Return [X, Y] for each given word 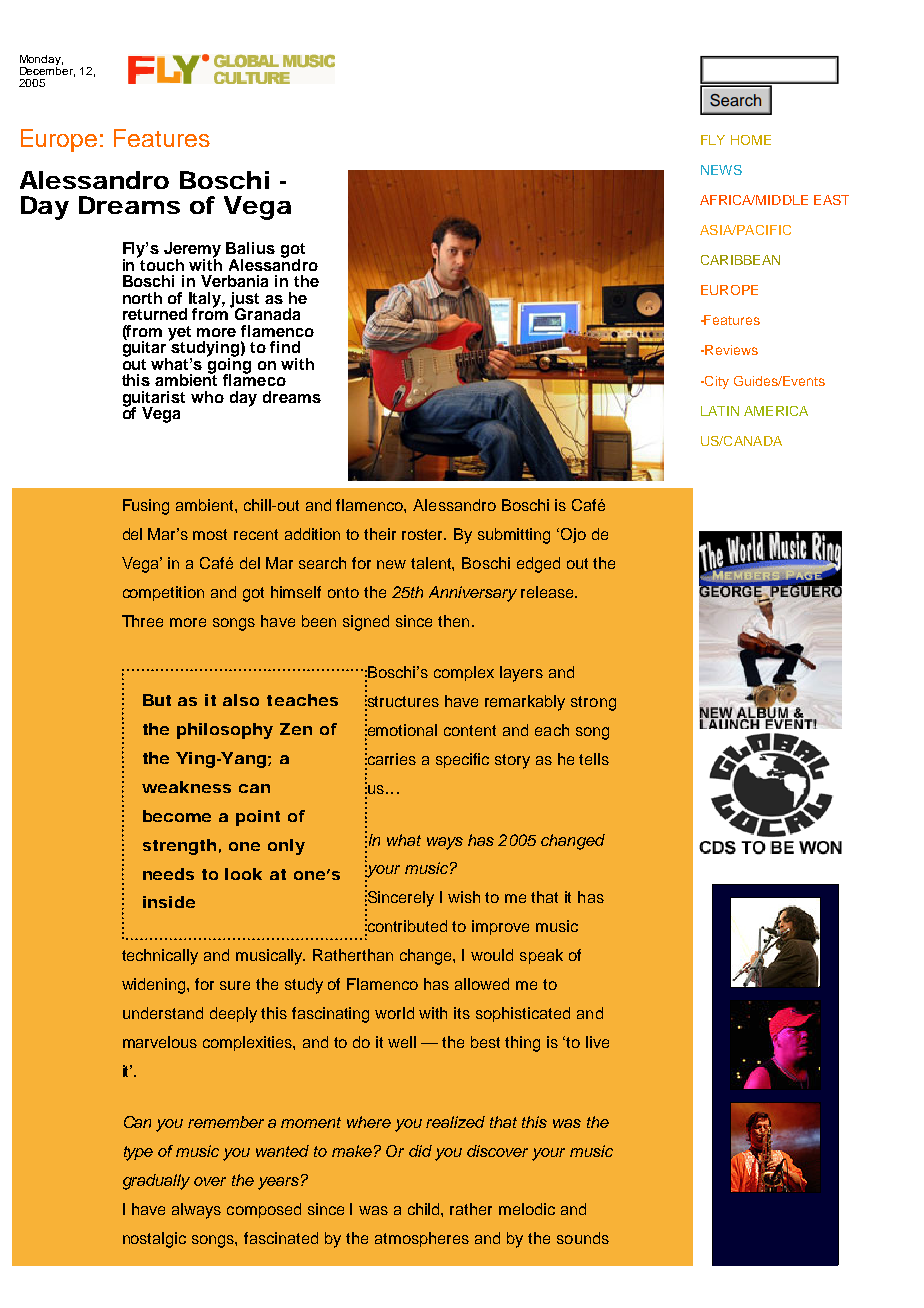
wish [464, 897]
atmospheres [422, 1239]
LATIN [720, 411]
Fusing [146, 507]
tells [594, 759]
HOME [751, 140]
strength [179, 847]
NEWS [721, 170]
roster [424, 534]
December [47, 70]
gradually [156, 1182]
